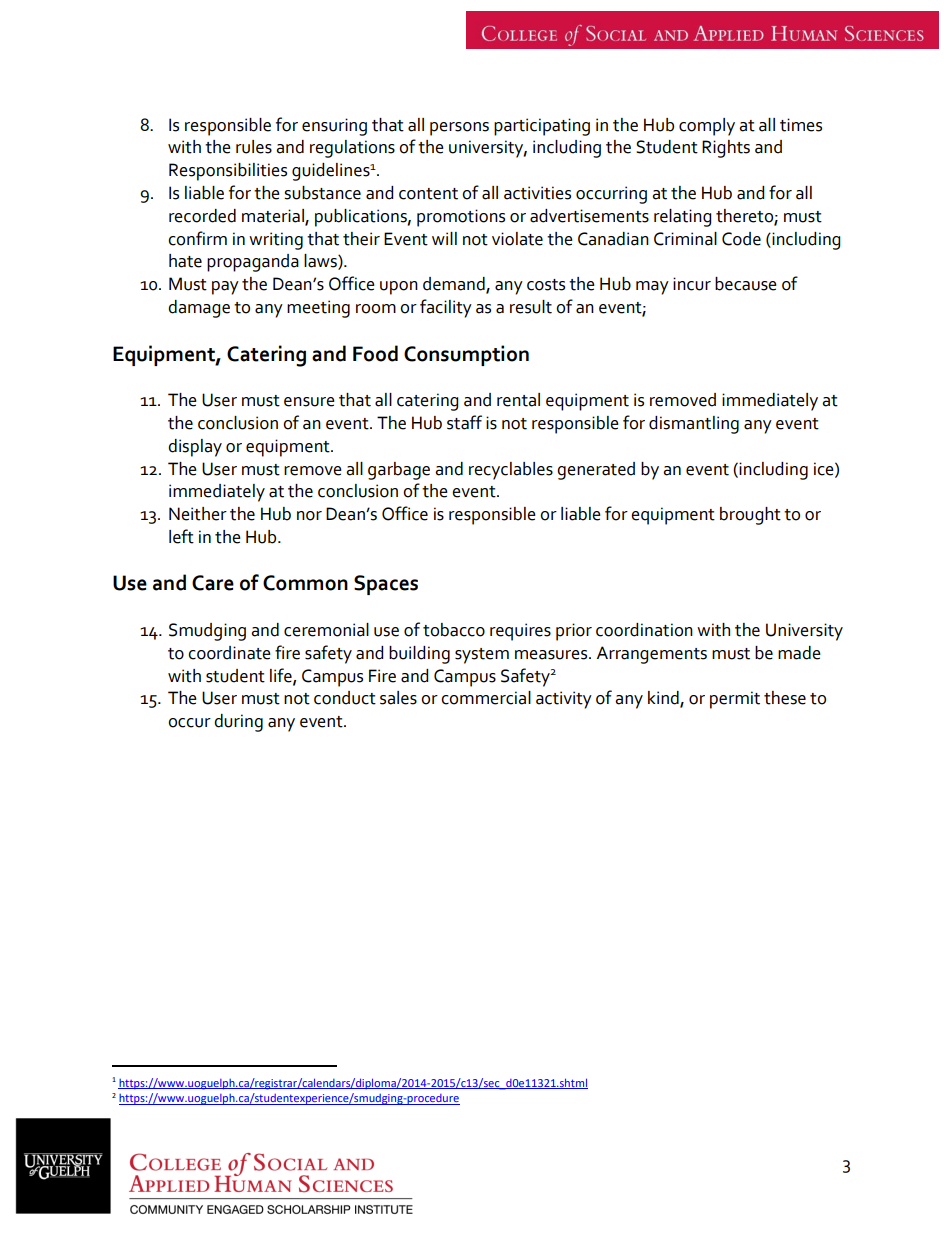 This document has width=952, height=1233. What do you see at coordinates (238, 723) in the document?
I see `during` at bounding box center [238, 723].
